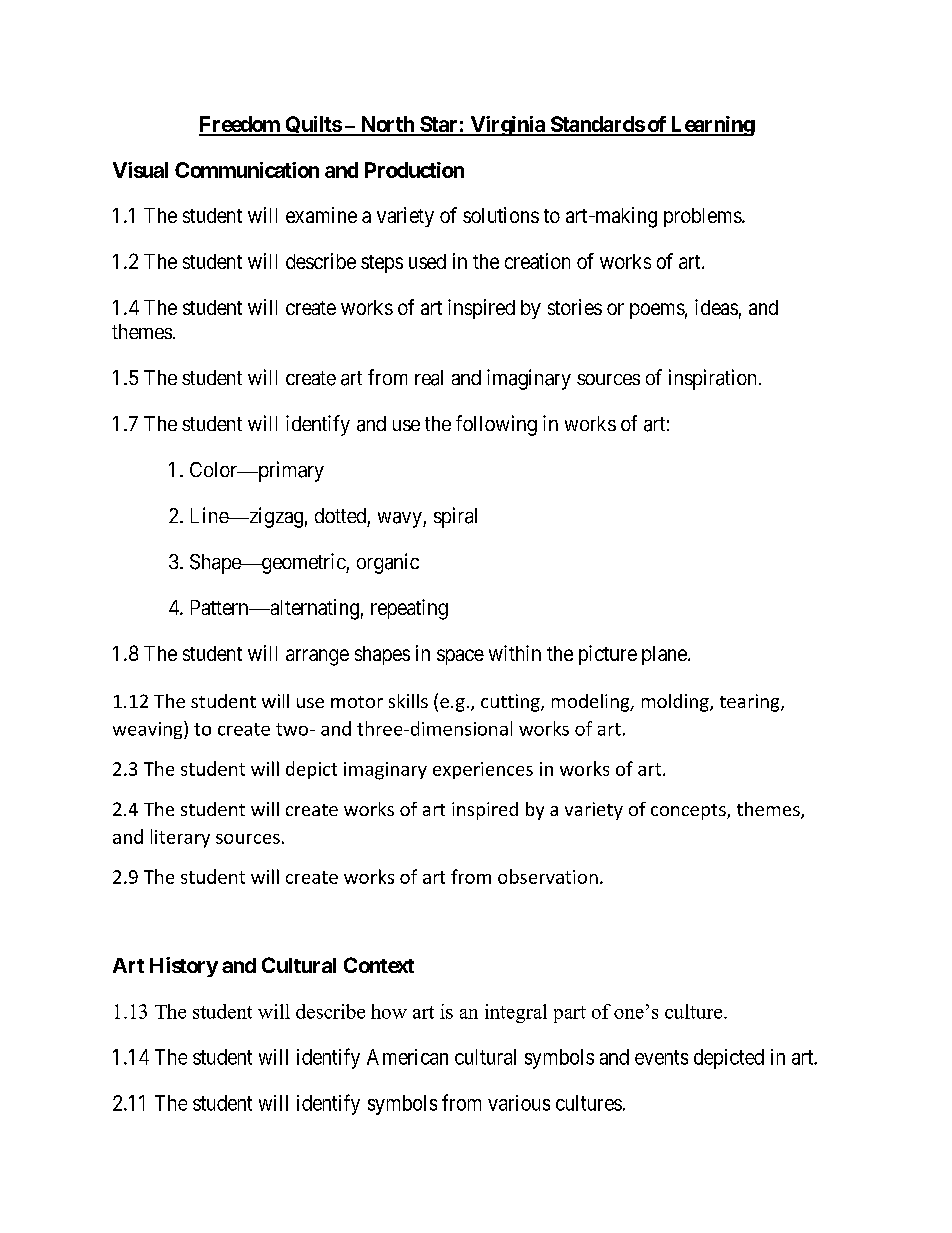  What do you see at coordinates (247, 170) in the screenshot?
I see `Communication` at bounding box center [247, 170].
